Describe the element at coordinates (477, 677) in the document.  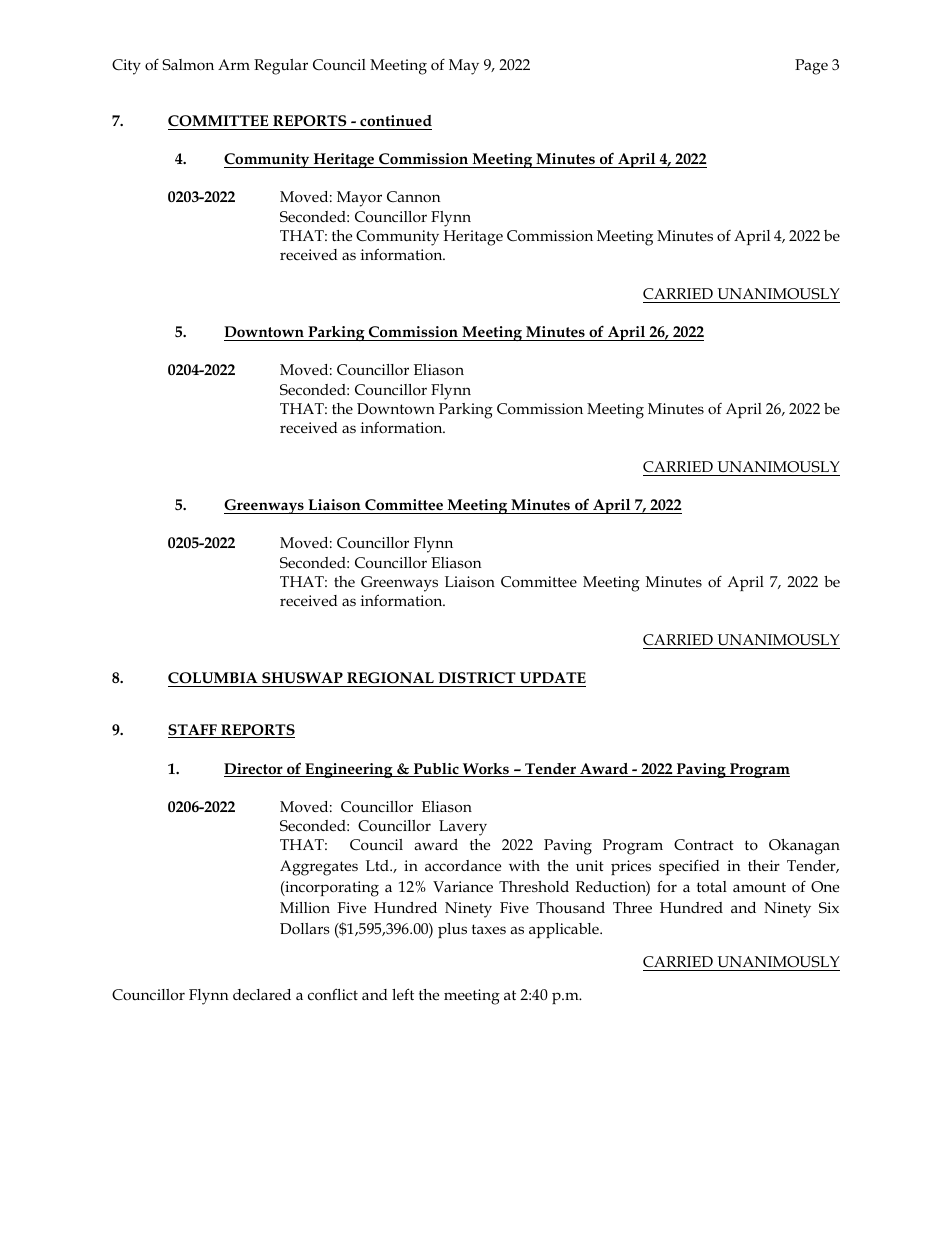
I see `DISTRICT` at that location.
